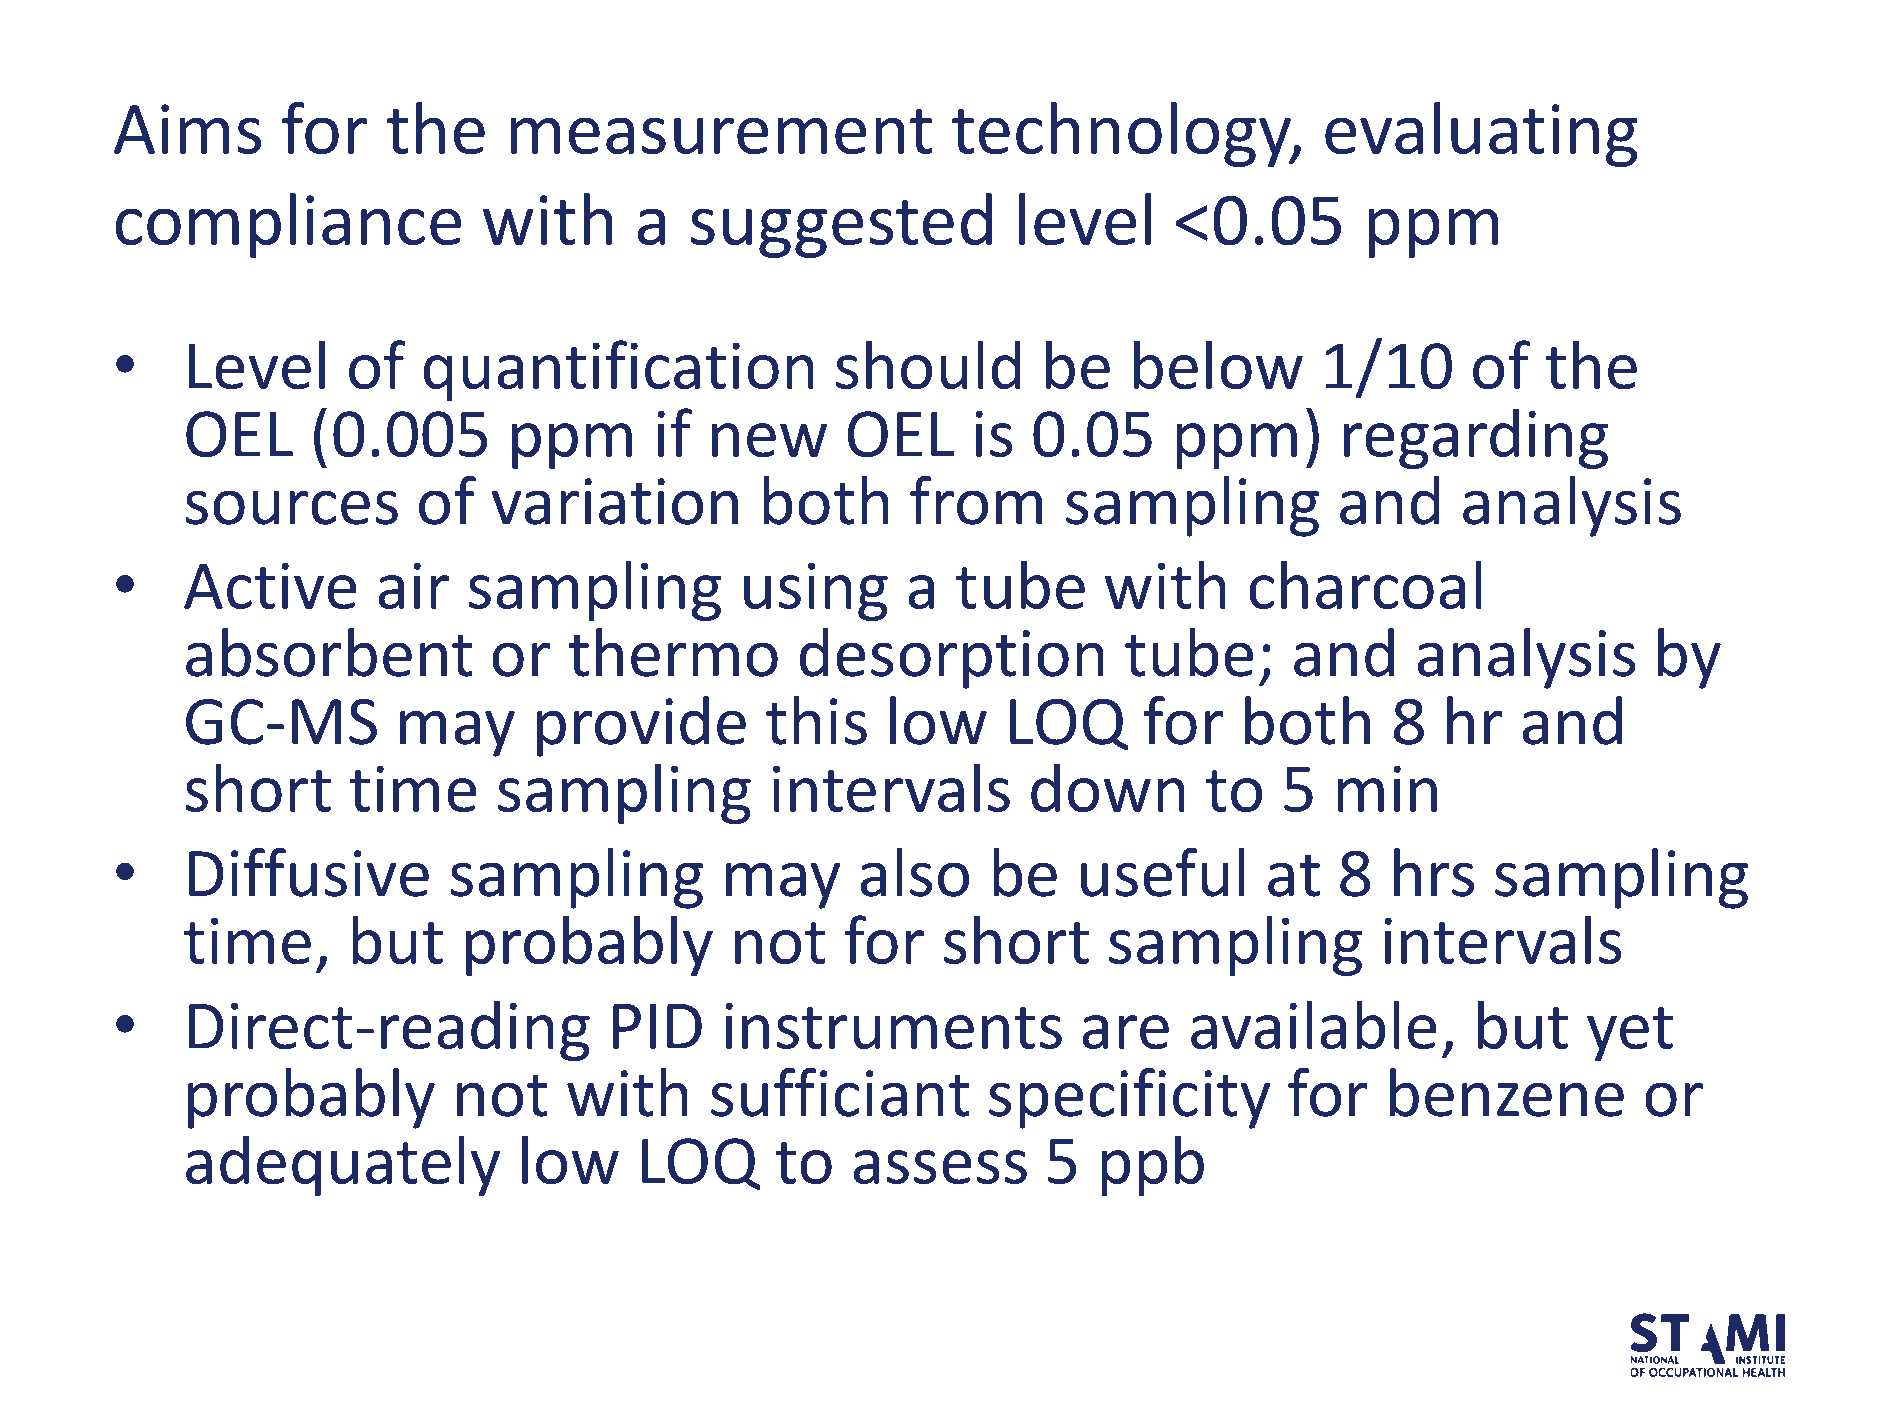  I want to click on charcoal, so click(1365, 584).
